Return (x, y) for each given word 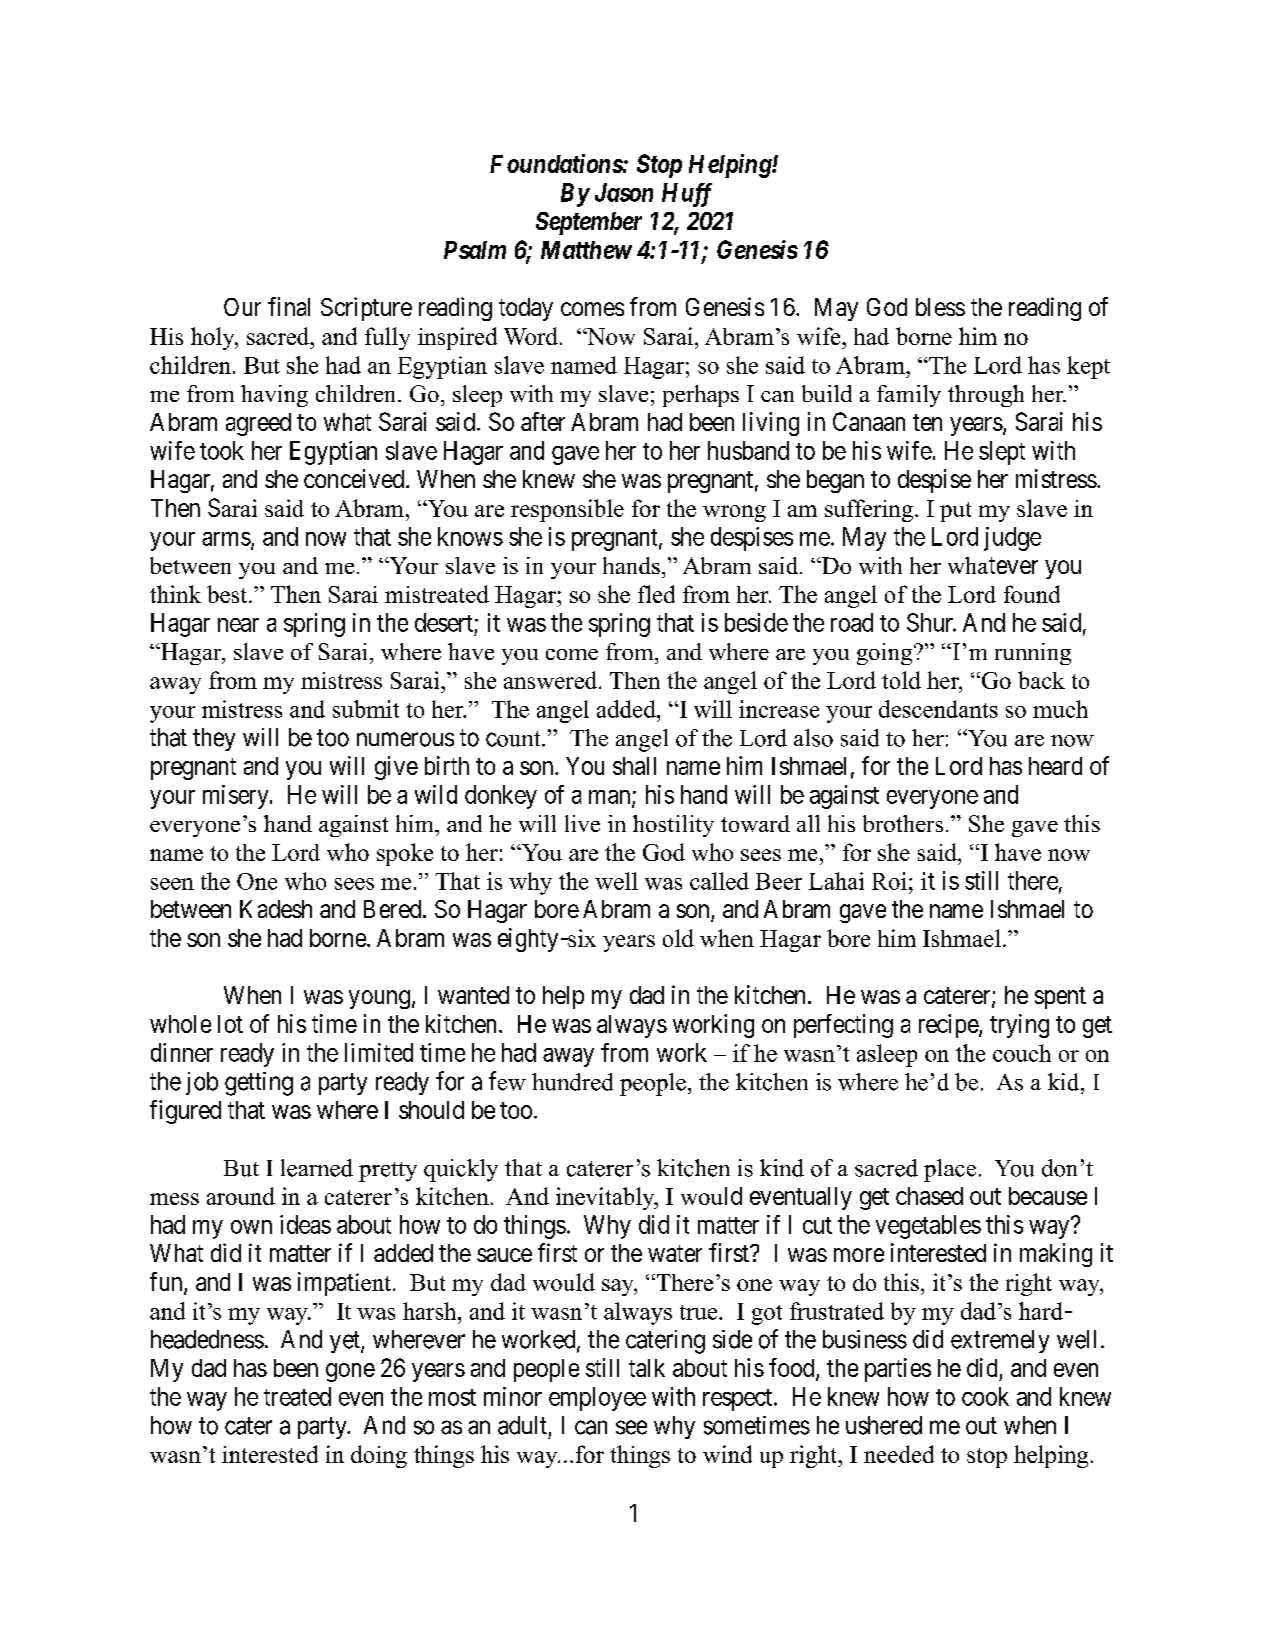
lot (230, 1024)
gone (350, 1372)
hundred (572, 1082)
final (289, 306)
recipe (949, 1026)
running (1033, 654)
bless (940, 307)
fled (656, 594)
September (589, 223)
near (238, 625)
